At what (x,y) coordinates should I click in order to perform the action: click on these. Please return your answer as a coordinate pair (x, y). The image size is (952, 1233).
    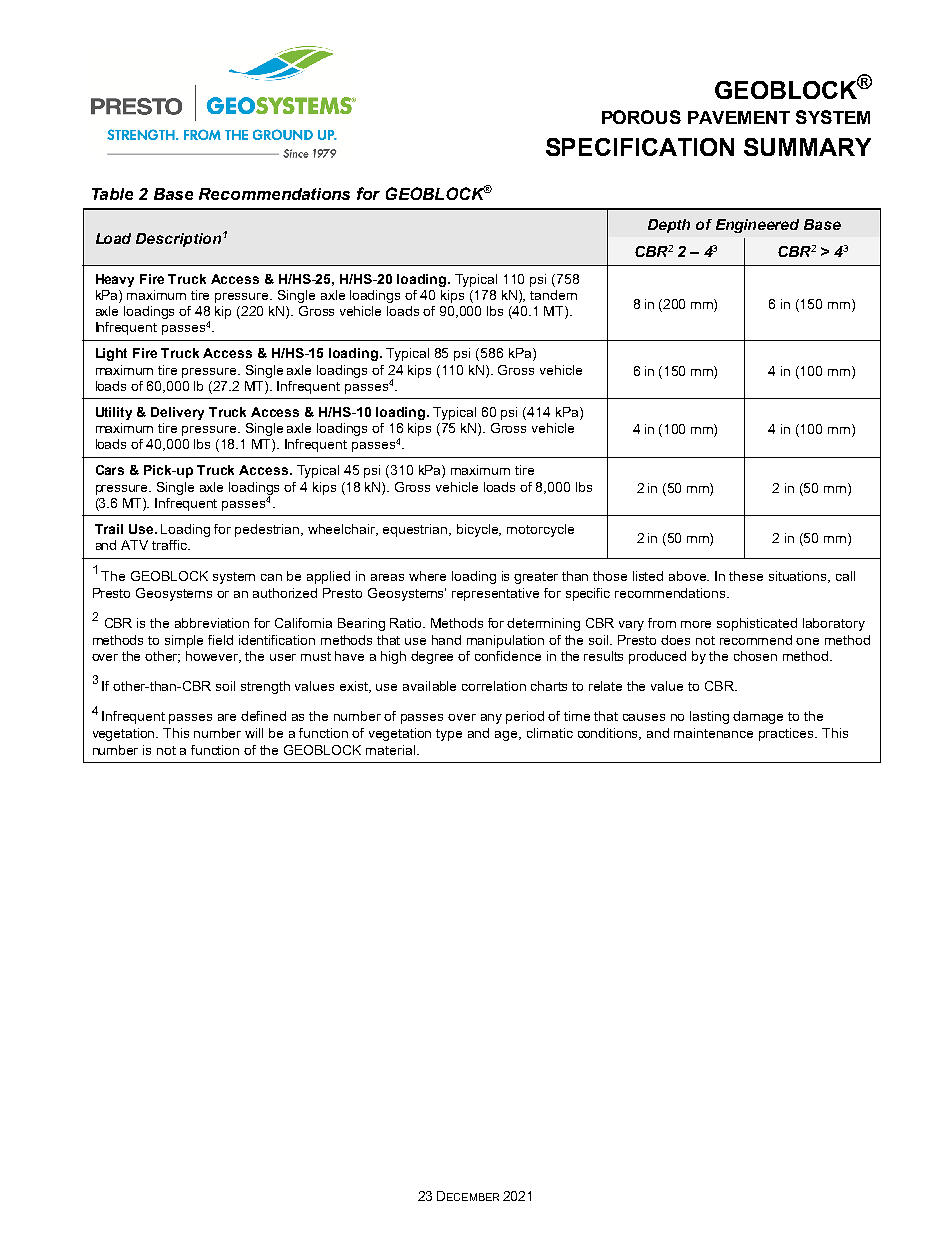
    Looking at the image, I should click on (746, 576).
